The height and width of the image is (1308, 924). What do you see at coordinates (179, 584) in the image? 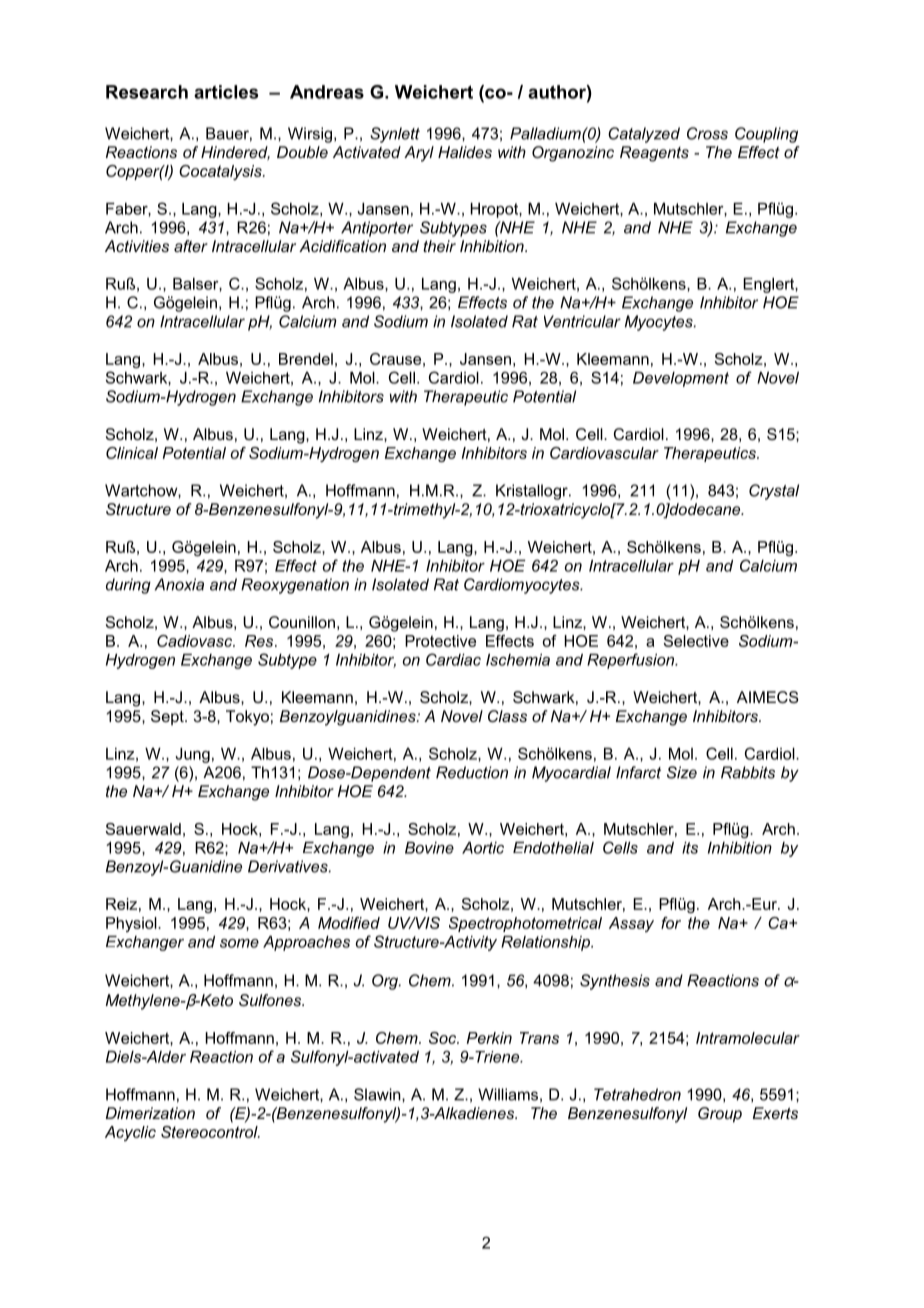
I see `Anoxia` at bounding box center [179, 584].
